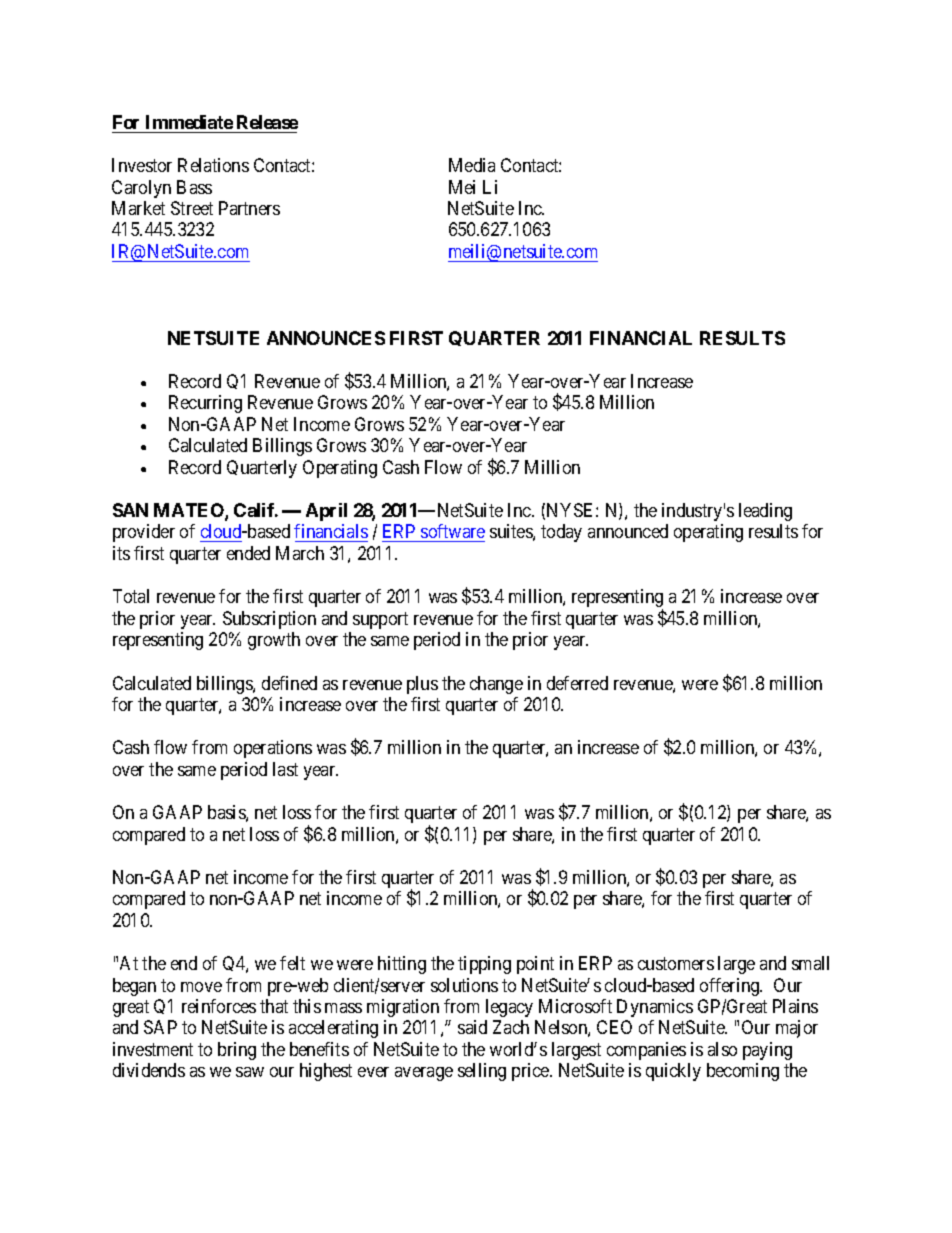 This document has height=1233, width=952. Describe the element at coordinates (285, 769) in the document. I see `last` at that location.
